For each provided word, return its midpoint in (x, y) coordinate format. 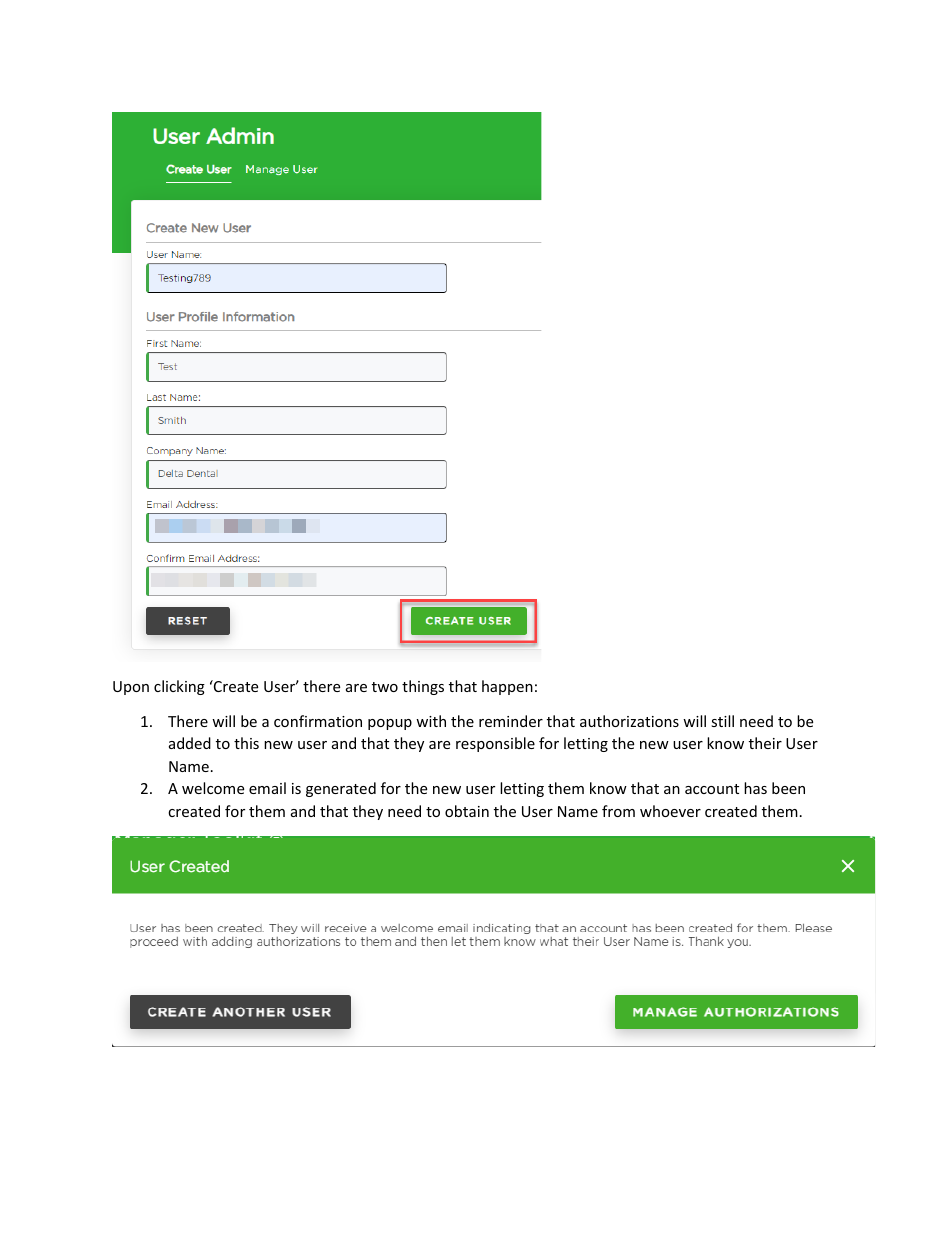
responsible (495, 744)
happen (507, 687)
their (765, 743)
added (190, 743)
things (423, 687)
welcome (213, 788)
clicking (179, 687)
